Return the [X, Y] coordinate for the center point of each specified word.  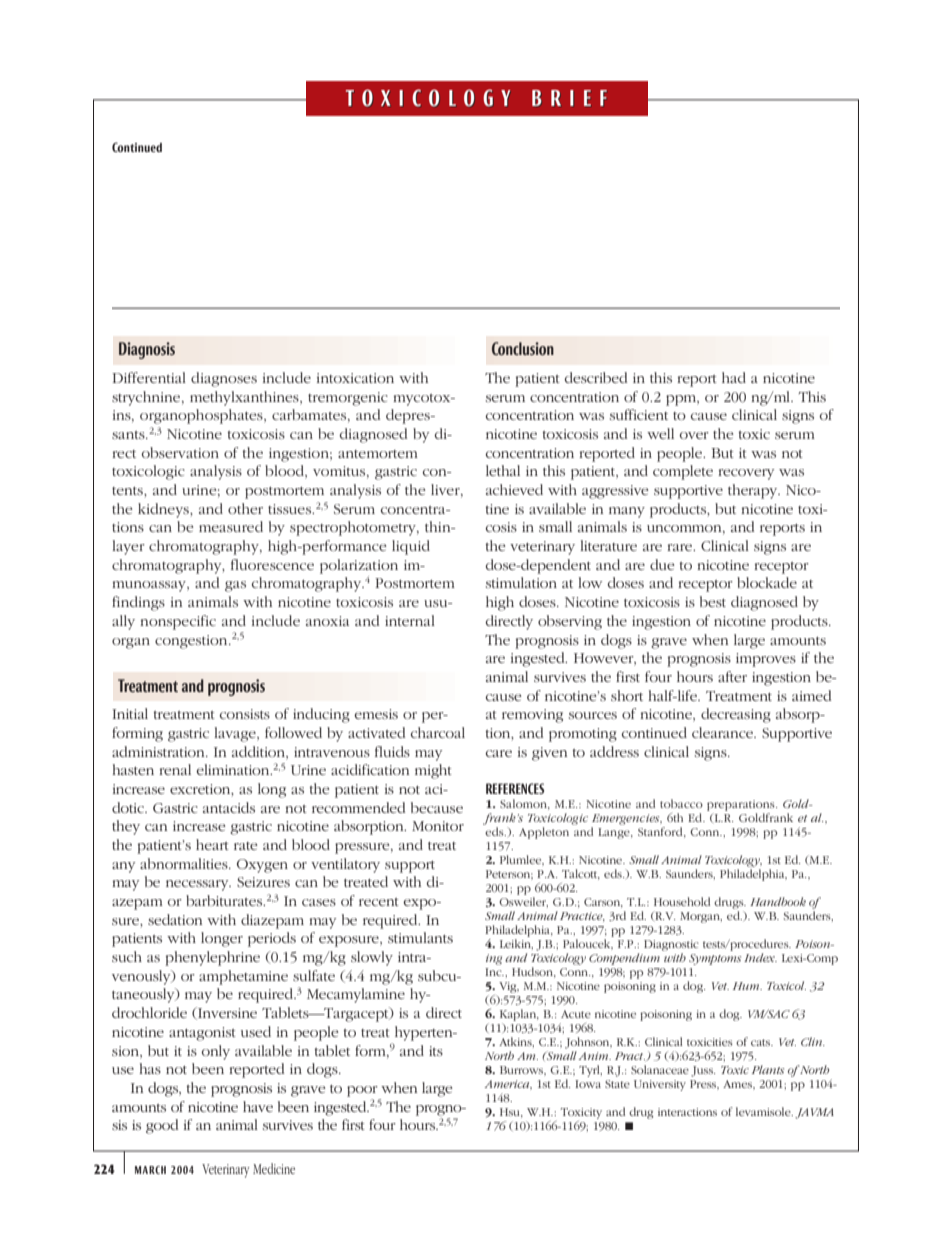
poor [362, 1091]
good [162, 1126]
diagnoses [224, 379]
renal [175, 769]
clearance [723, 732]
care [499, 753]
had [734, 377]
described [596, 377]
